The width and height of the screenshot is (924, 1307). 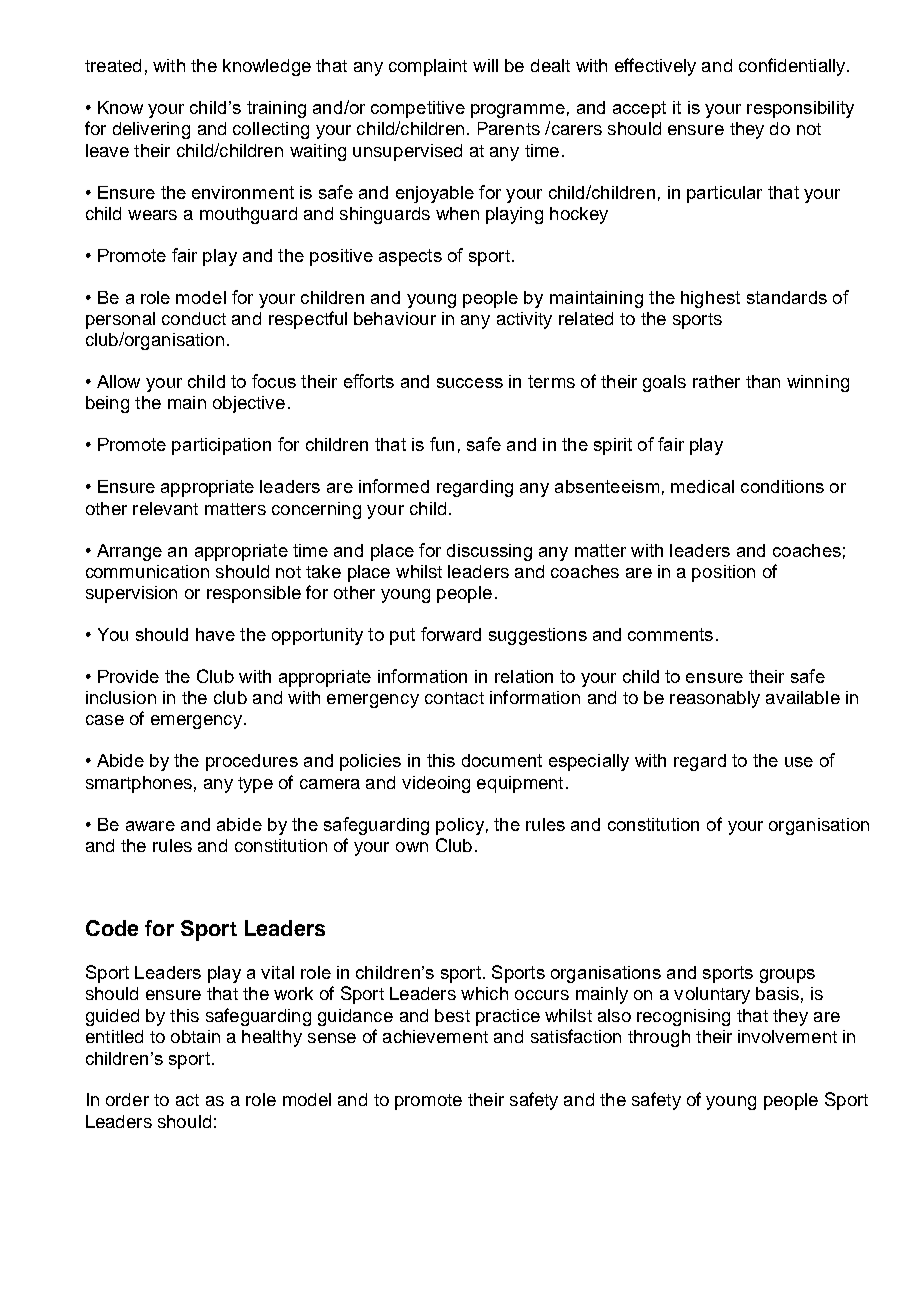 What do you see at coordinates (800, 109) in the screenshot?
I see `responsibility` at bounding box center [800, 109].
